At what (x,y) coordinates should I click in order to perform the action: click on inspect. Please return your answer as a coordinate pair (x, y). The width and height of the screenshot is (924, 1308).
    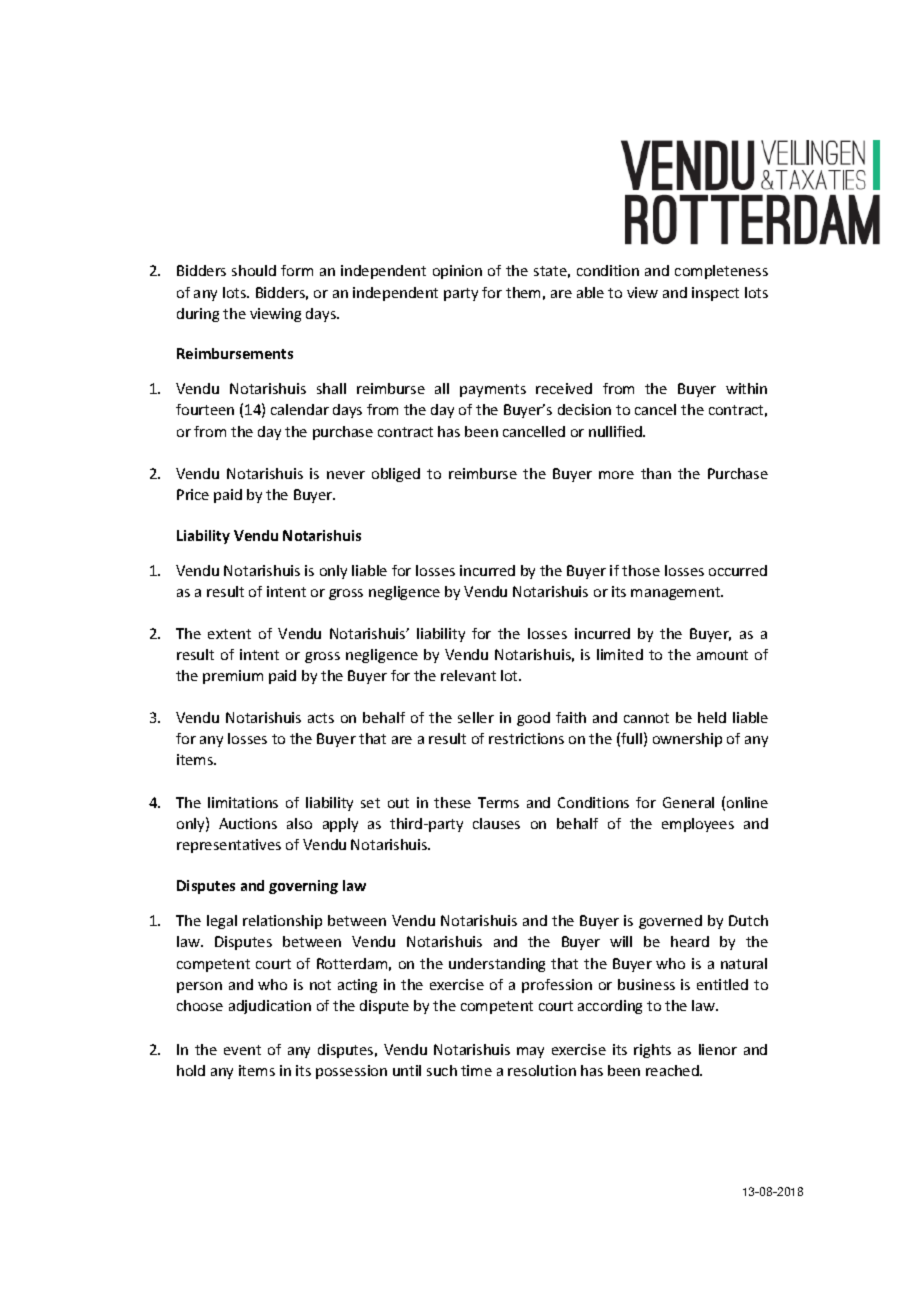
    Looking at the image, I should click on (715, 294).
